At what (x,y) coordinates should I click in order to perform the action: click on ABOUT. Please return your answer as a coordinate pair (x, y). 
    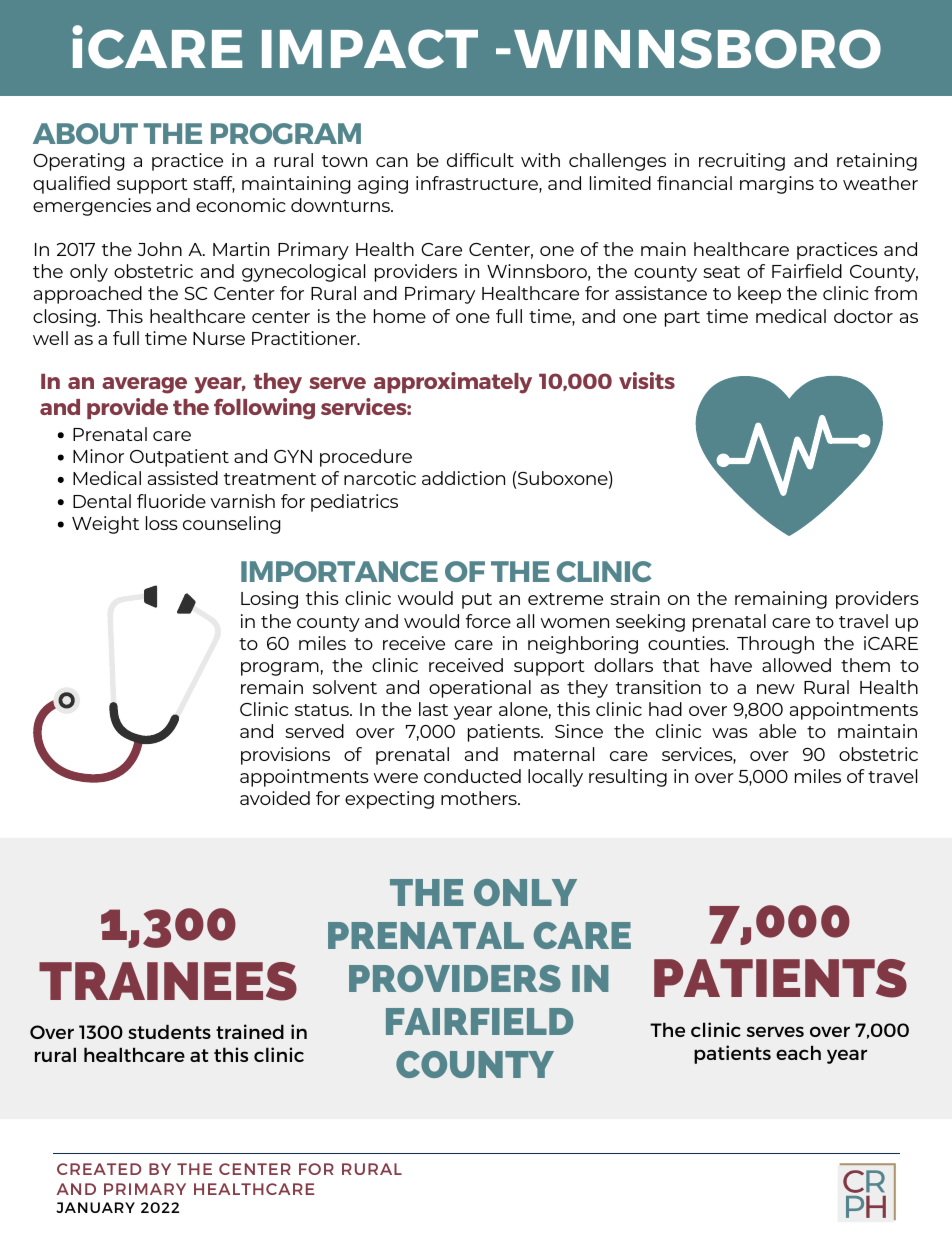
    Looking at the image, I should click on (85, 133).
